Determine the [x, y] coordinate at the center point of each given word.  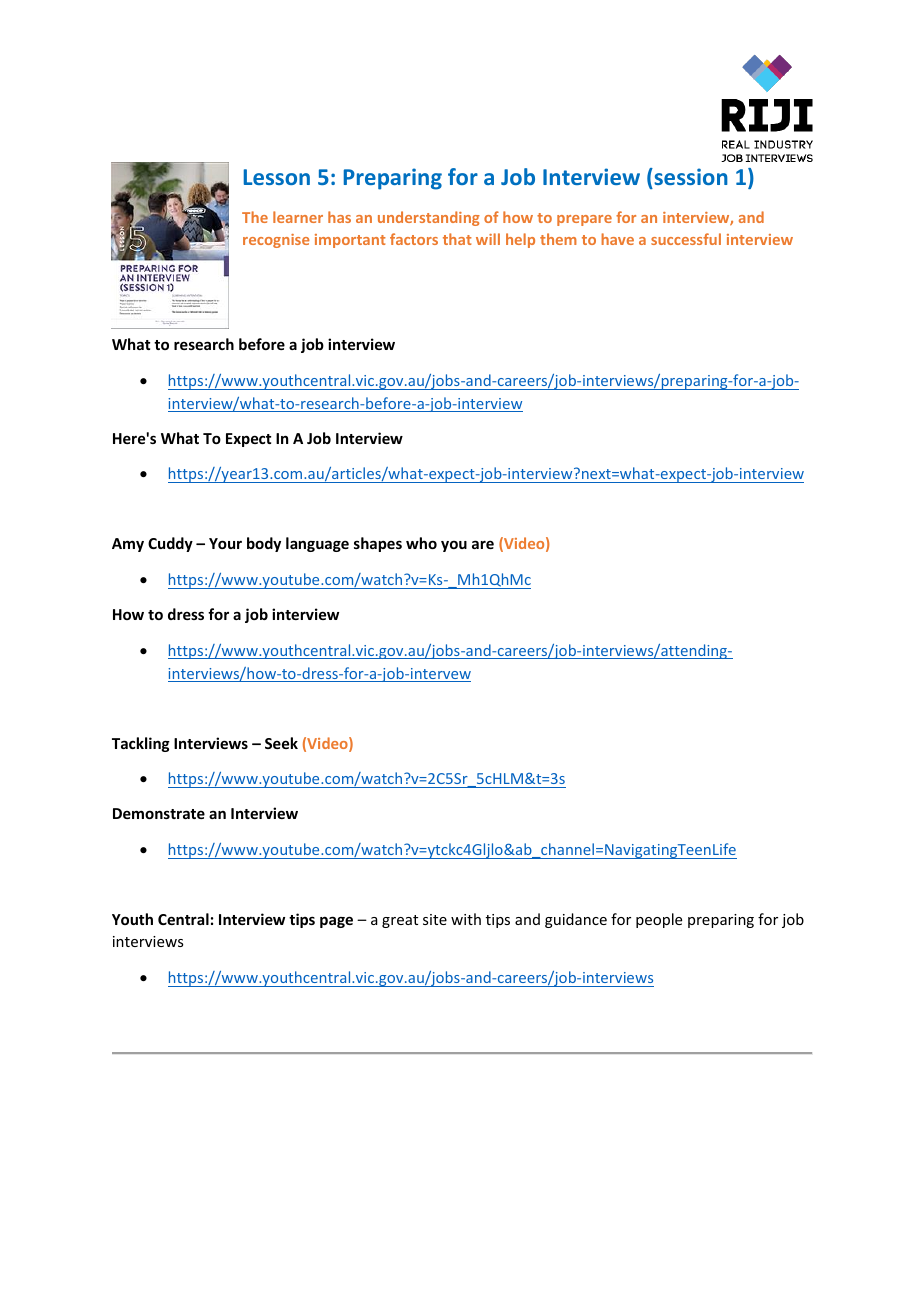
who [421, 543]
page [336, 922]
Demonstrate [159, 813]
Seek [281, 743]
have [617, 239]
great [400, 921]
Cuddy [170, 544]
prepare [584, 220]
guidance [576, 920]
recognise [276, 241]
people [659, 920]
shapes [378, 544]
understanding [429, 218]
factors [414, 239]
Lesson [277, 177]
